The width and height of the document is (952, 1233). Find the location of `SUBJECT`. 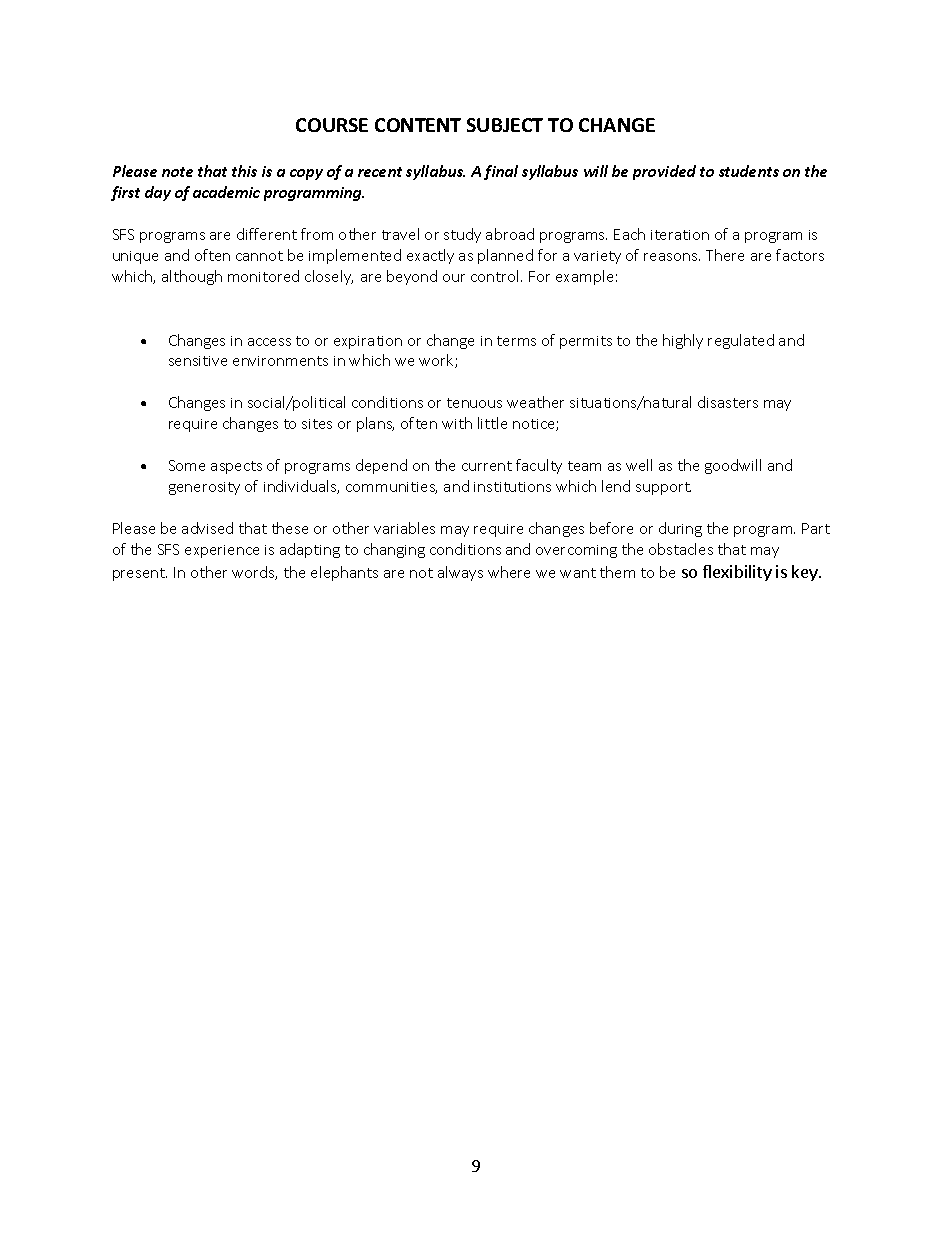

SUBJECT is located at coordinates (505, 125).
